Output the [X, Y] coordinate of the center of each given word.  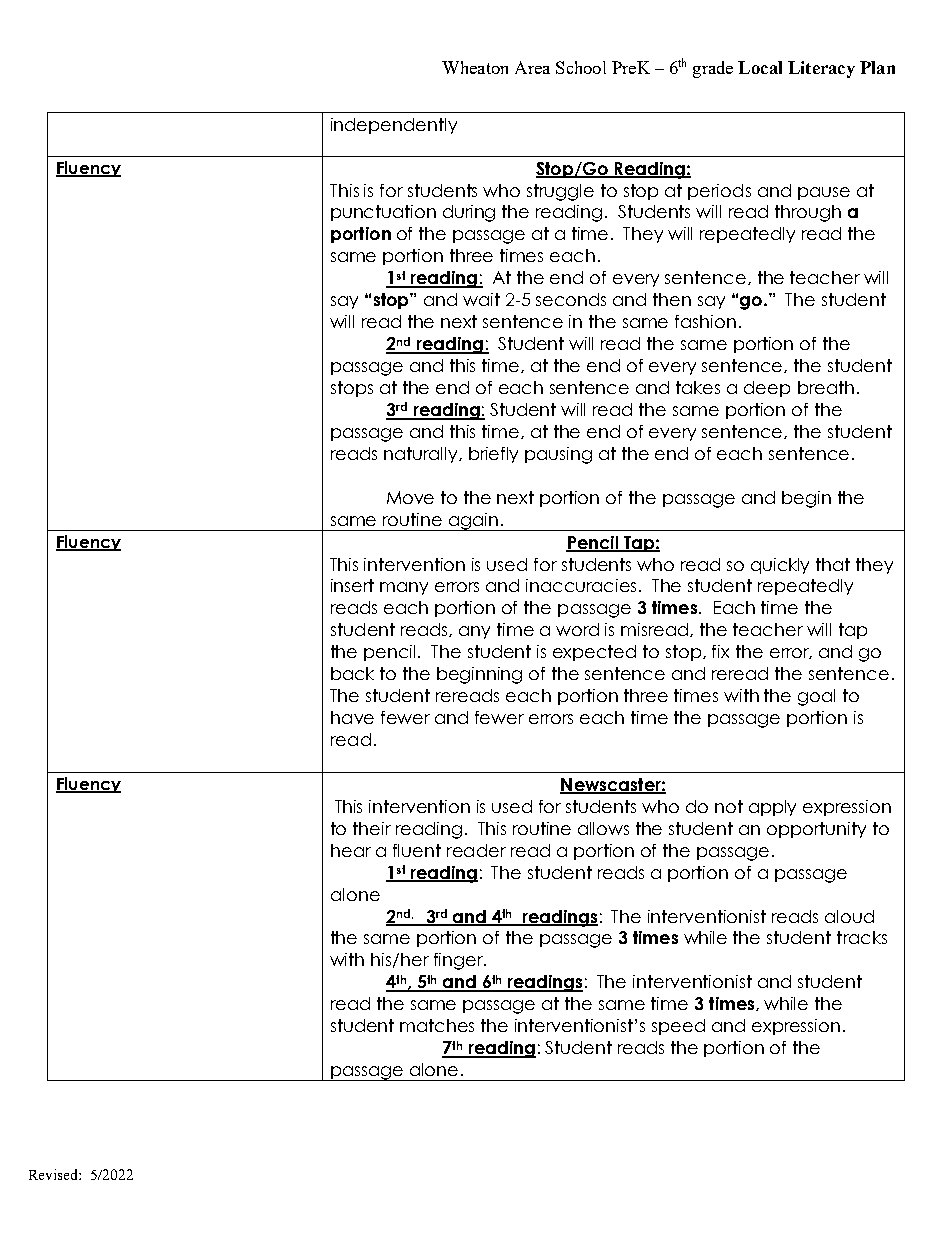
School [581, 67]
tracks [862, 937]
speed [678, 1027]
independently [394, 126]
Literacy [821, 69]
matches [437, 1025]
